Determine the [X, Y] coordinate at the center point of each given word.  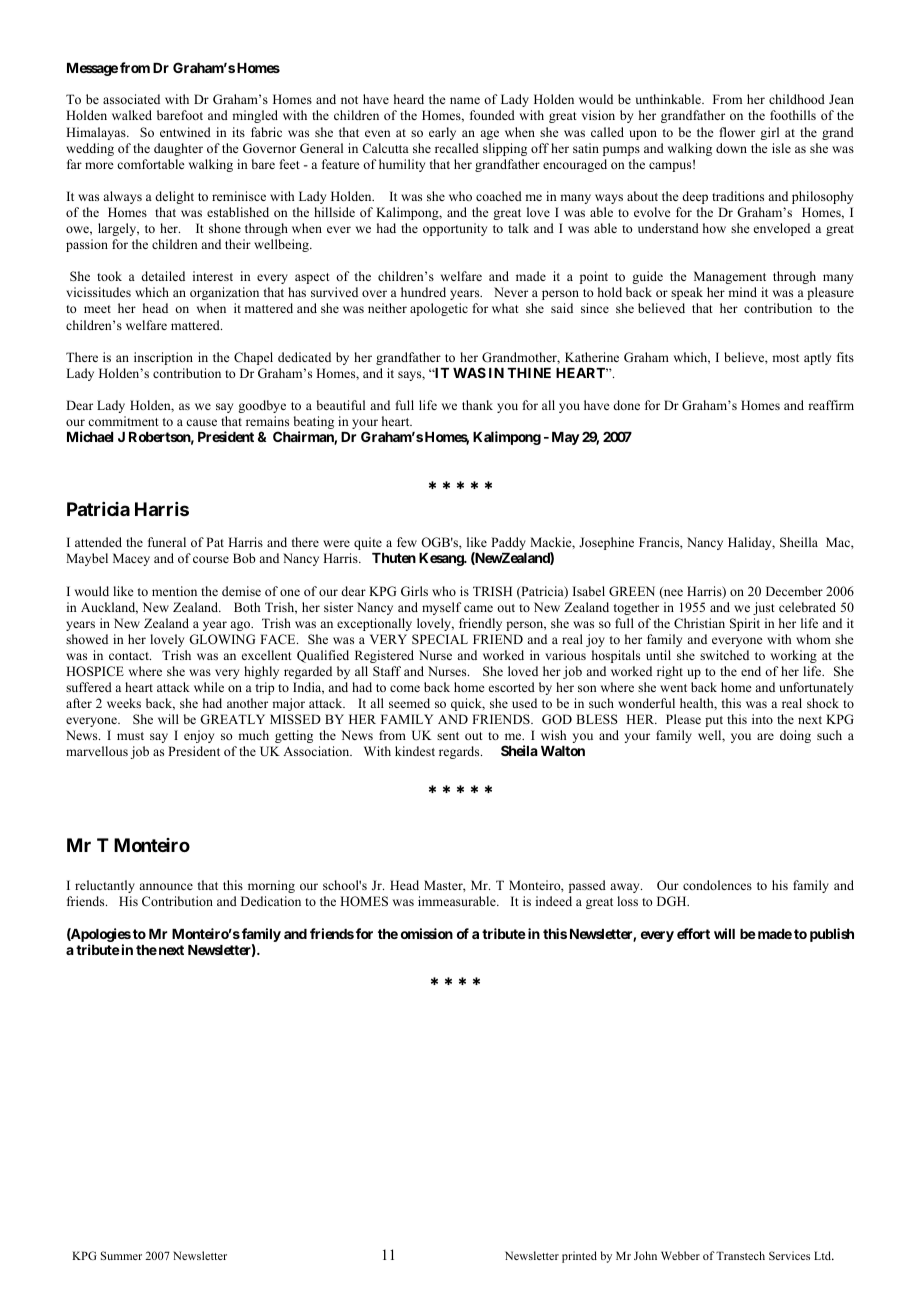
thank [477, 405]
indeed [554, 901]
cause [201, 422]
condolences [717, 885]
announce [166, 886]
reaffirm [831, 405]
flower [737, 132]
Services [789, 1255]
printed [579, 1257]
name [465, 100]
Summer [121, 1255]
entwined [185, 132]
